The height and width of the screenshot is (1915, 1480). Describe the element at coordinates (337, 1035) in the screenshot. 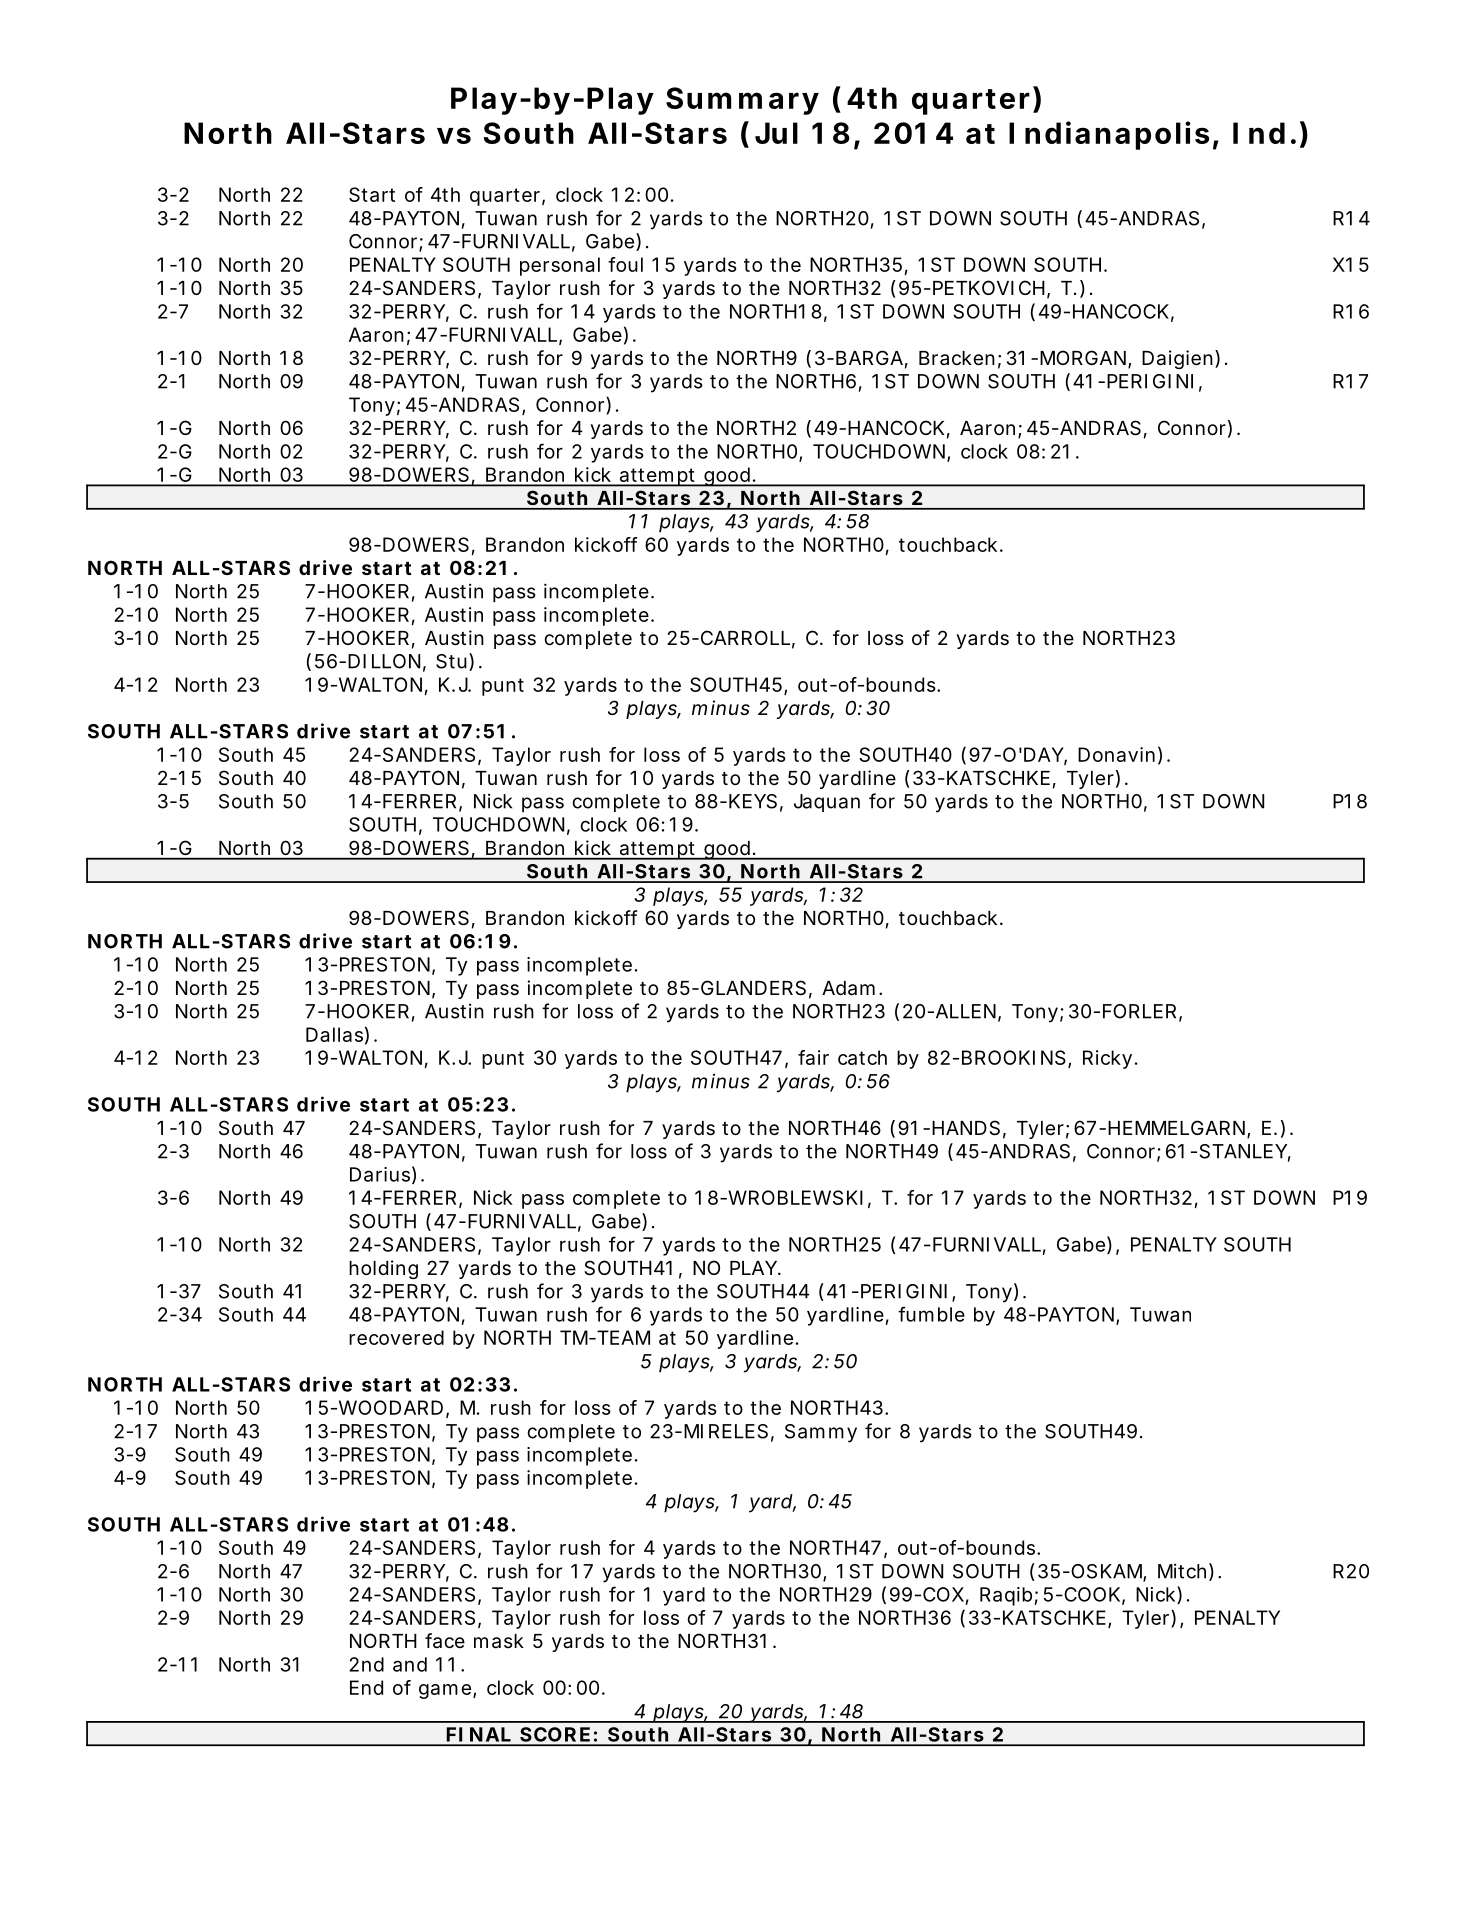

I see `Dallas` at that location.
